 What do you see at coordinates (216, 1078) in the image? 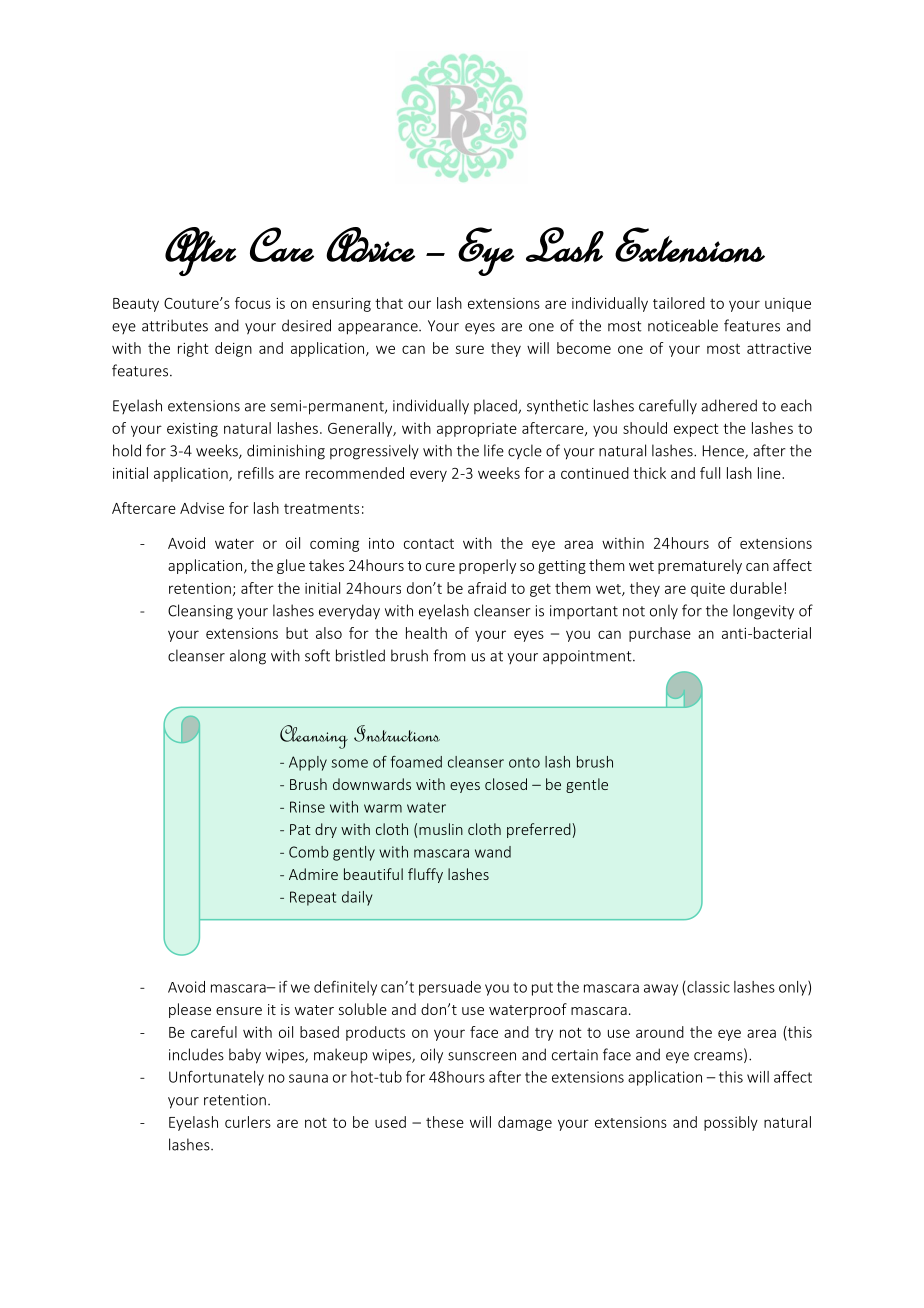
I see `Unfortunately` at bounding box center [216, 1078].
